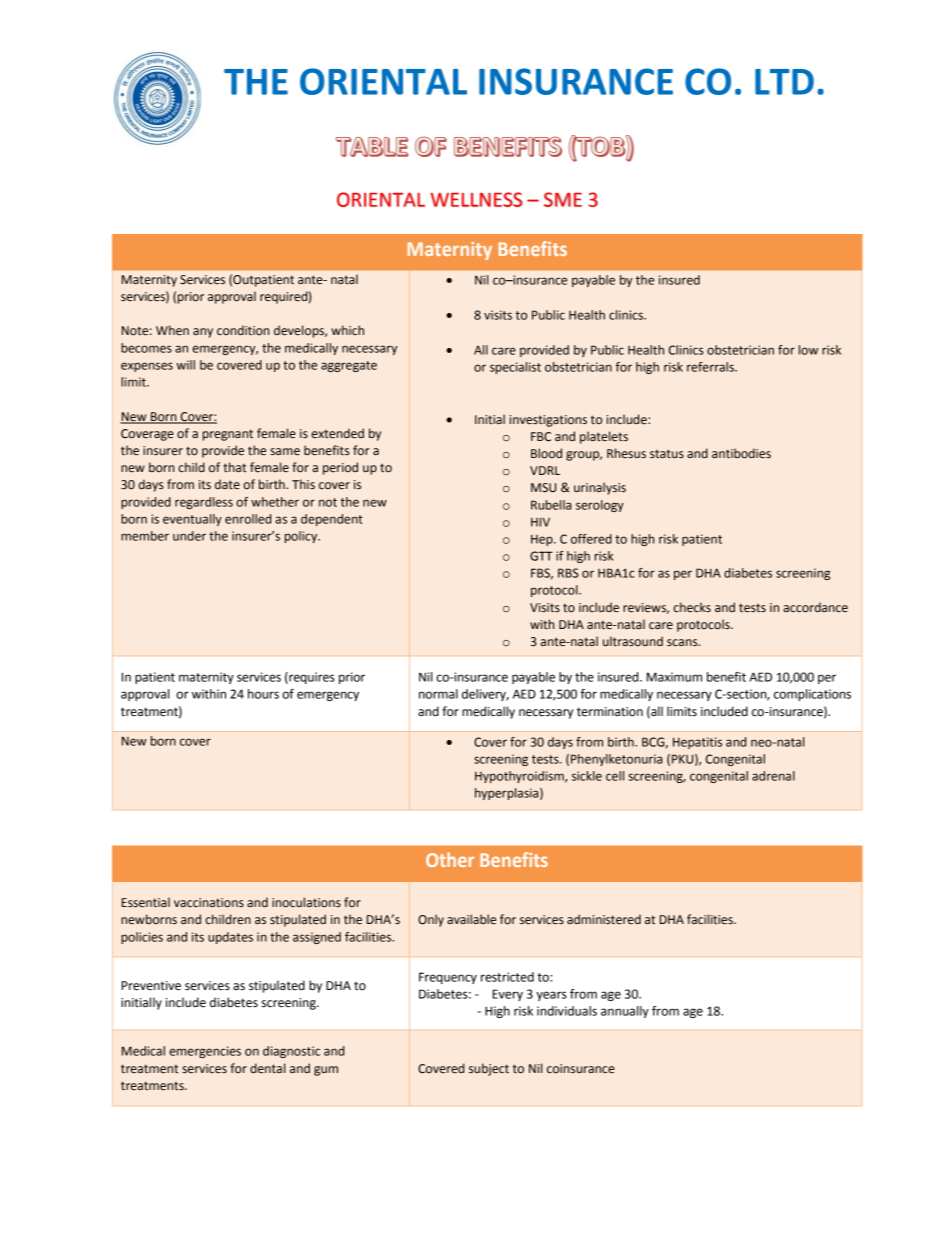 This screenshot has height=1233, width=952. Describe the element at coordinates (205, 1052) in the screenshot. I see `emergencies` at that location.
